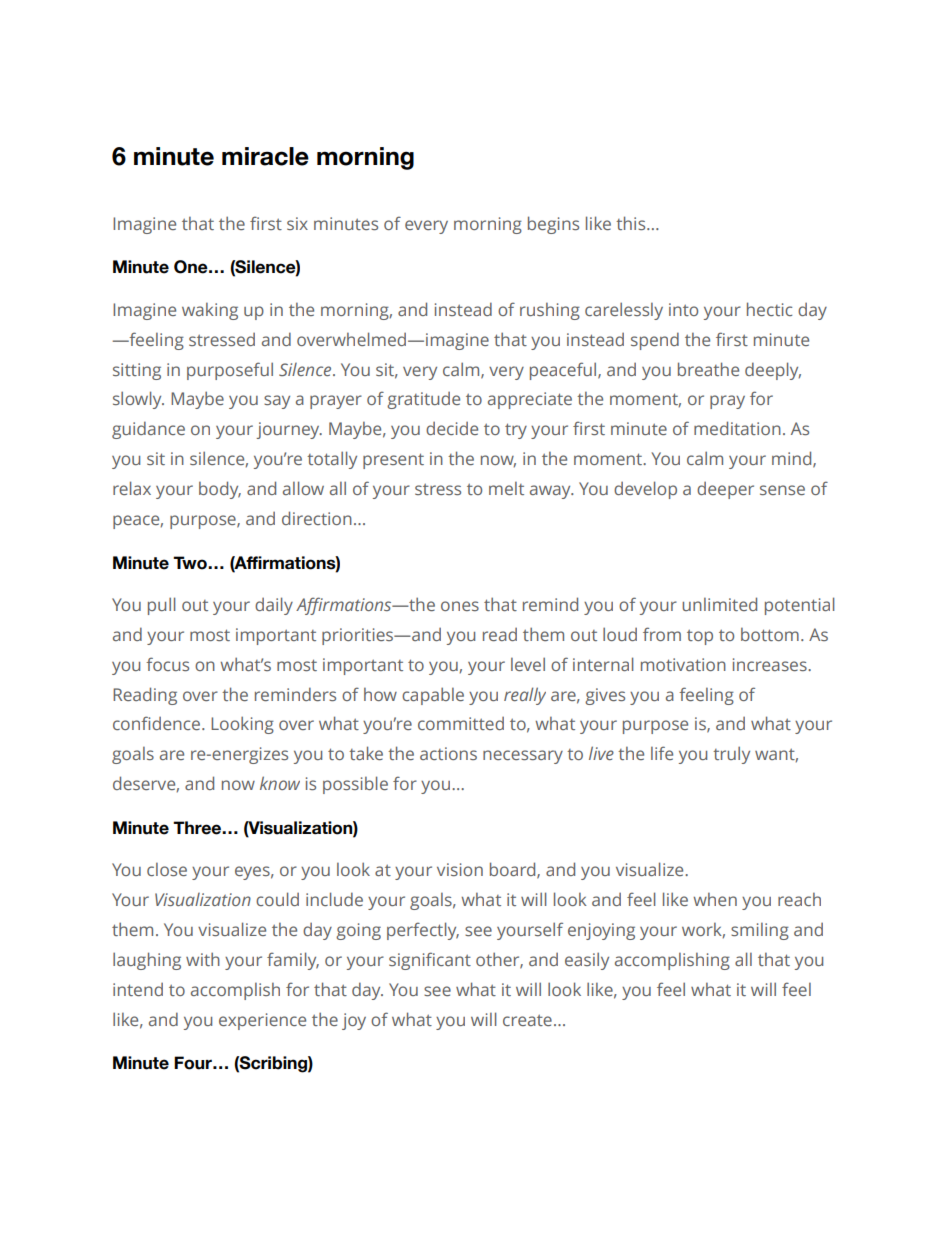 The width and height of the screenshot is (952, 1233). What do you see at coordinates (220, 490) in the screenshot?
I see `body` at bounding box center [220, 490].
